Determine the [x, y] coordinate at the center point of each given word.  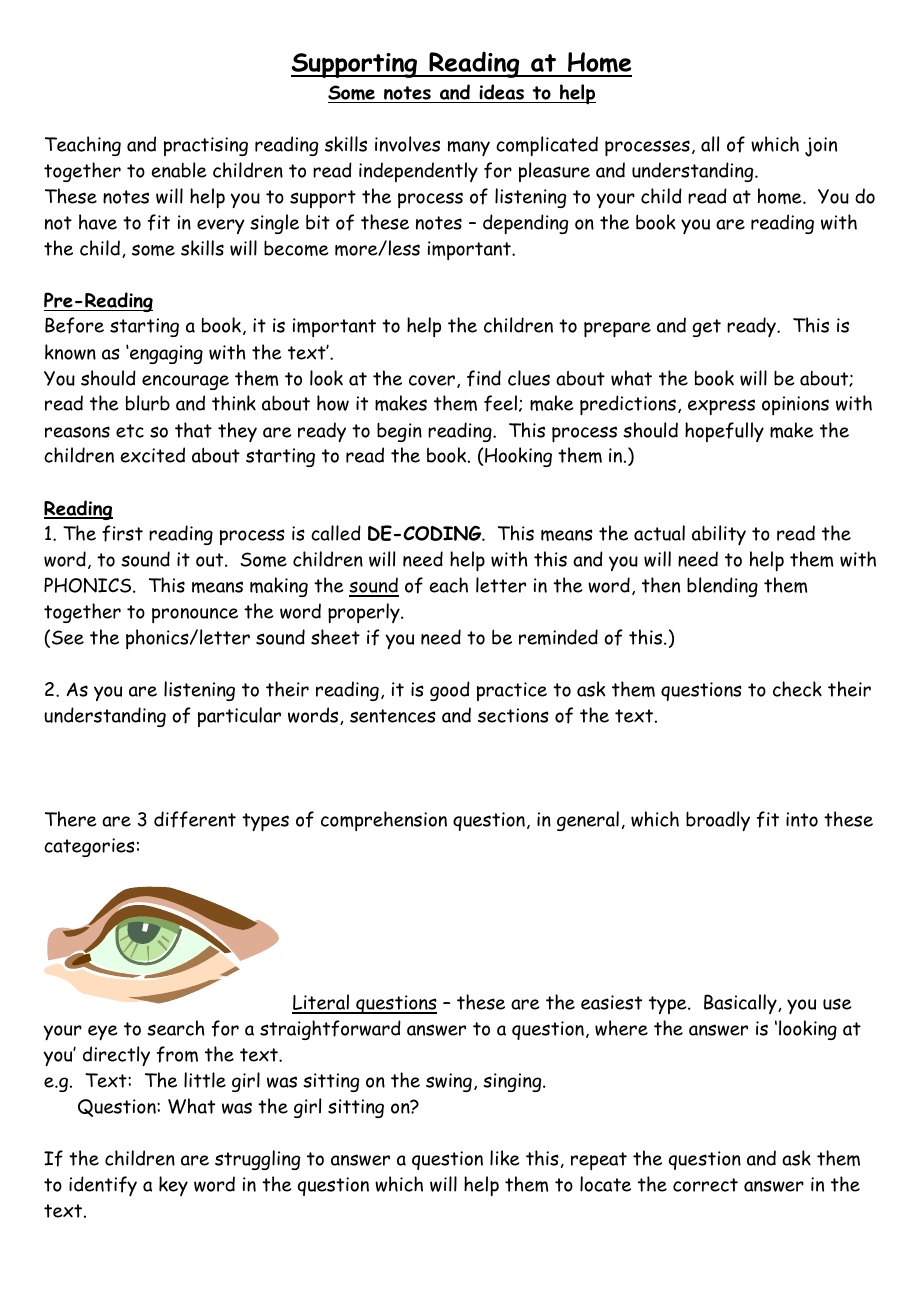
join [821, 147]
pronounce [195, 615]
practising [206, 146]
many [469, 148]
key [173, 1186]
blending [722, 587]
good [450, 691]
